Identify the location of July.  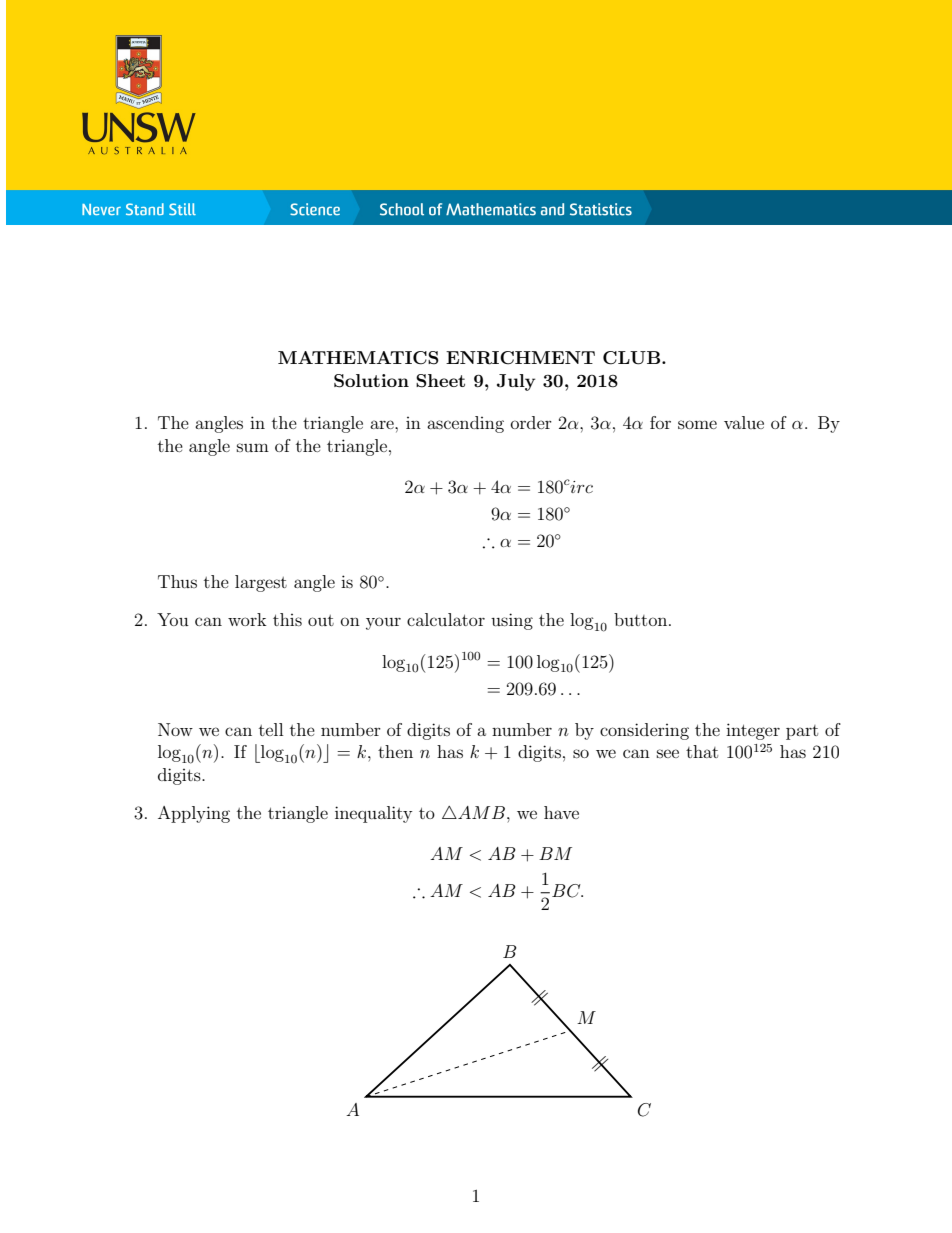
(516, 382).
